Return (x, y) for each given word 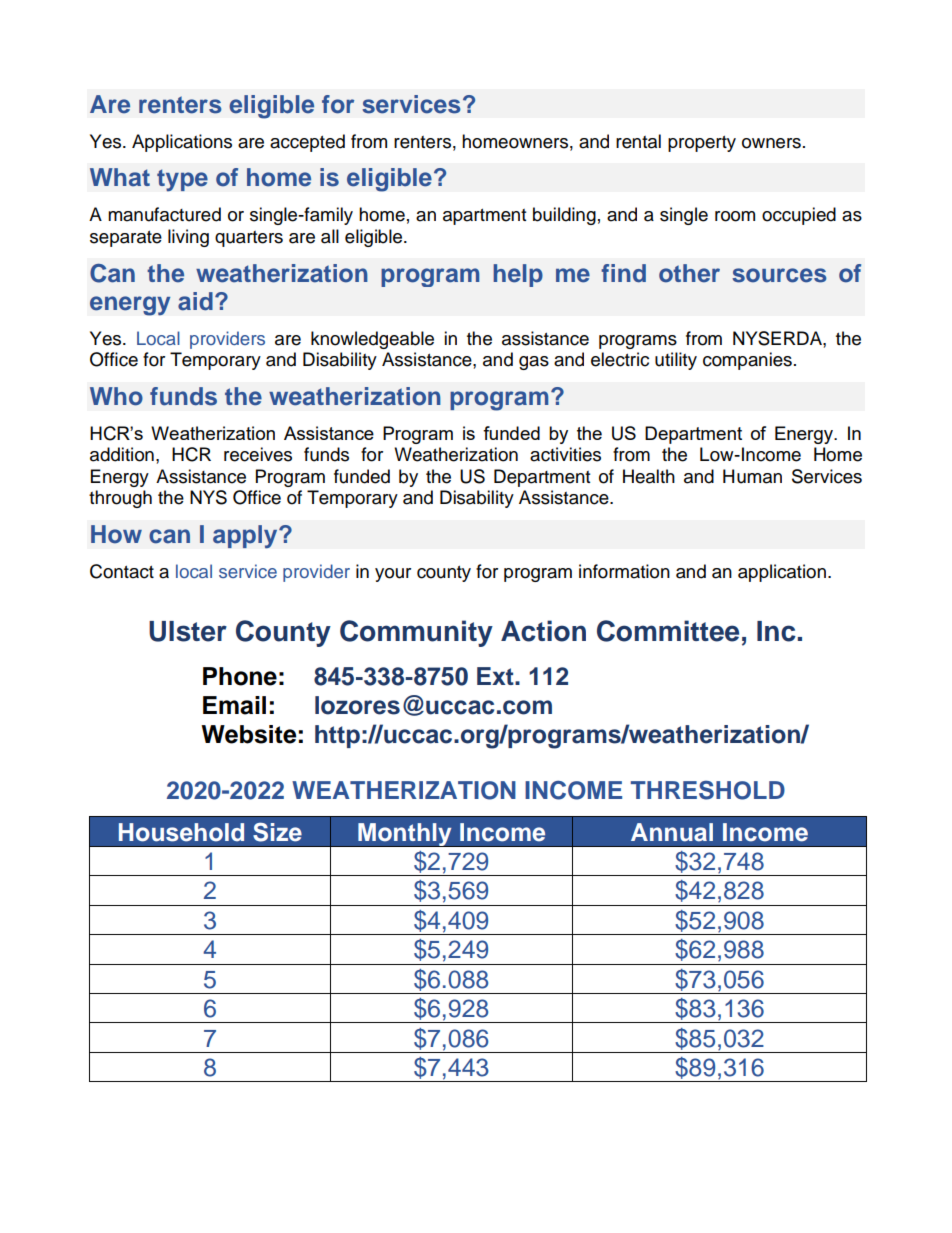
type (182, 180)
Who (116, 396)
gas (534, 363)
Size (277, 832)
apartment (484, 217)
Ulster (188, 631)
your (393, 575)
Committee (668, 631)
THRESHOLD (708, 790)
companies (747, 361)
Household (181, 832)
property (702, 144)
